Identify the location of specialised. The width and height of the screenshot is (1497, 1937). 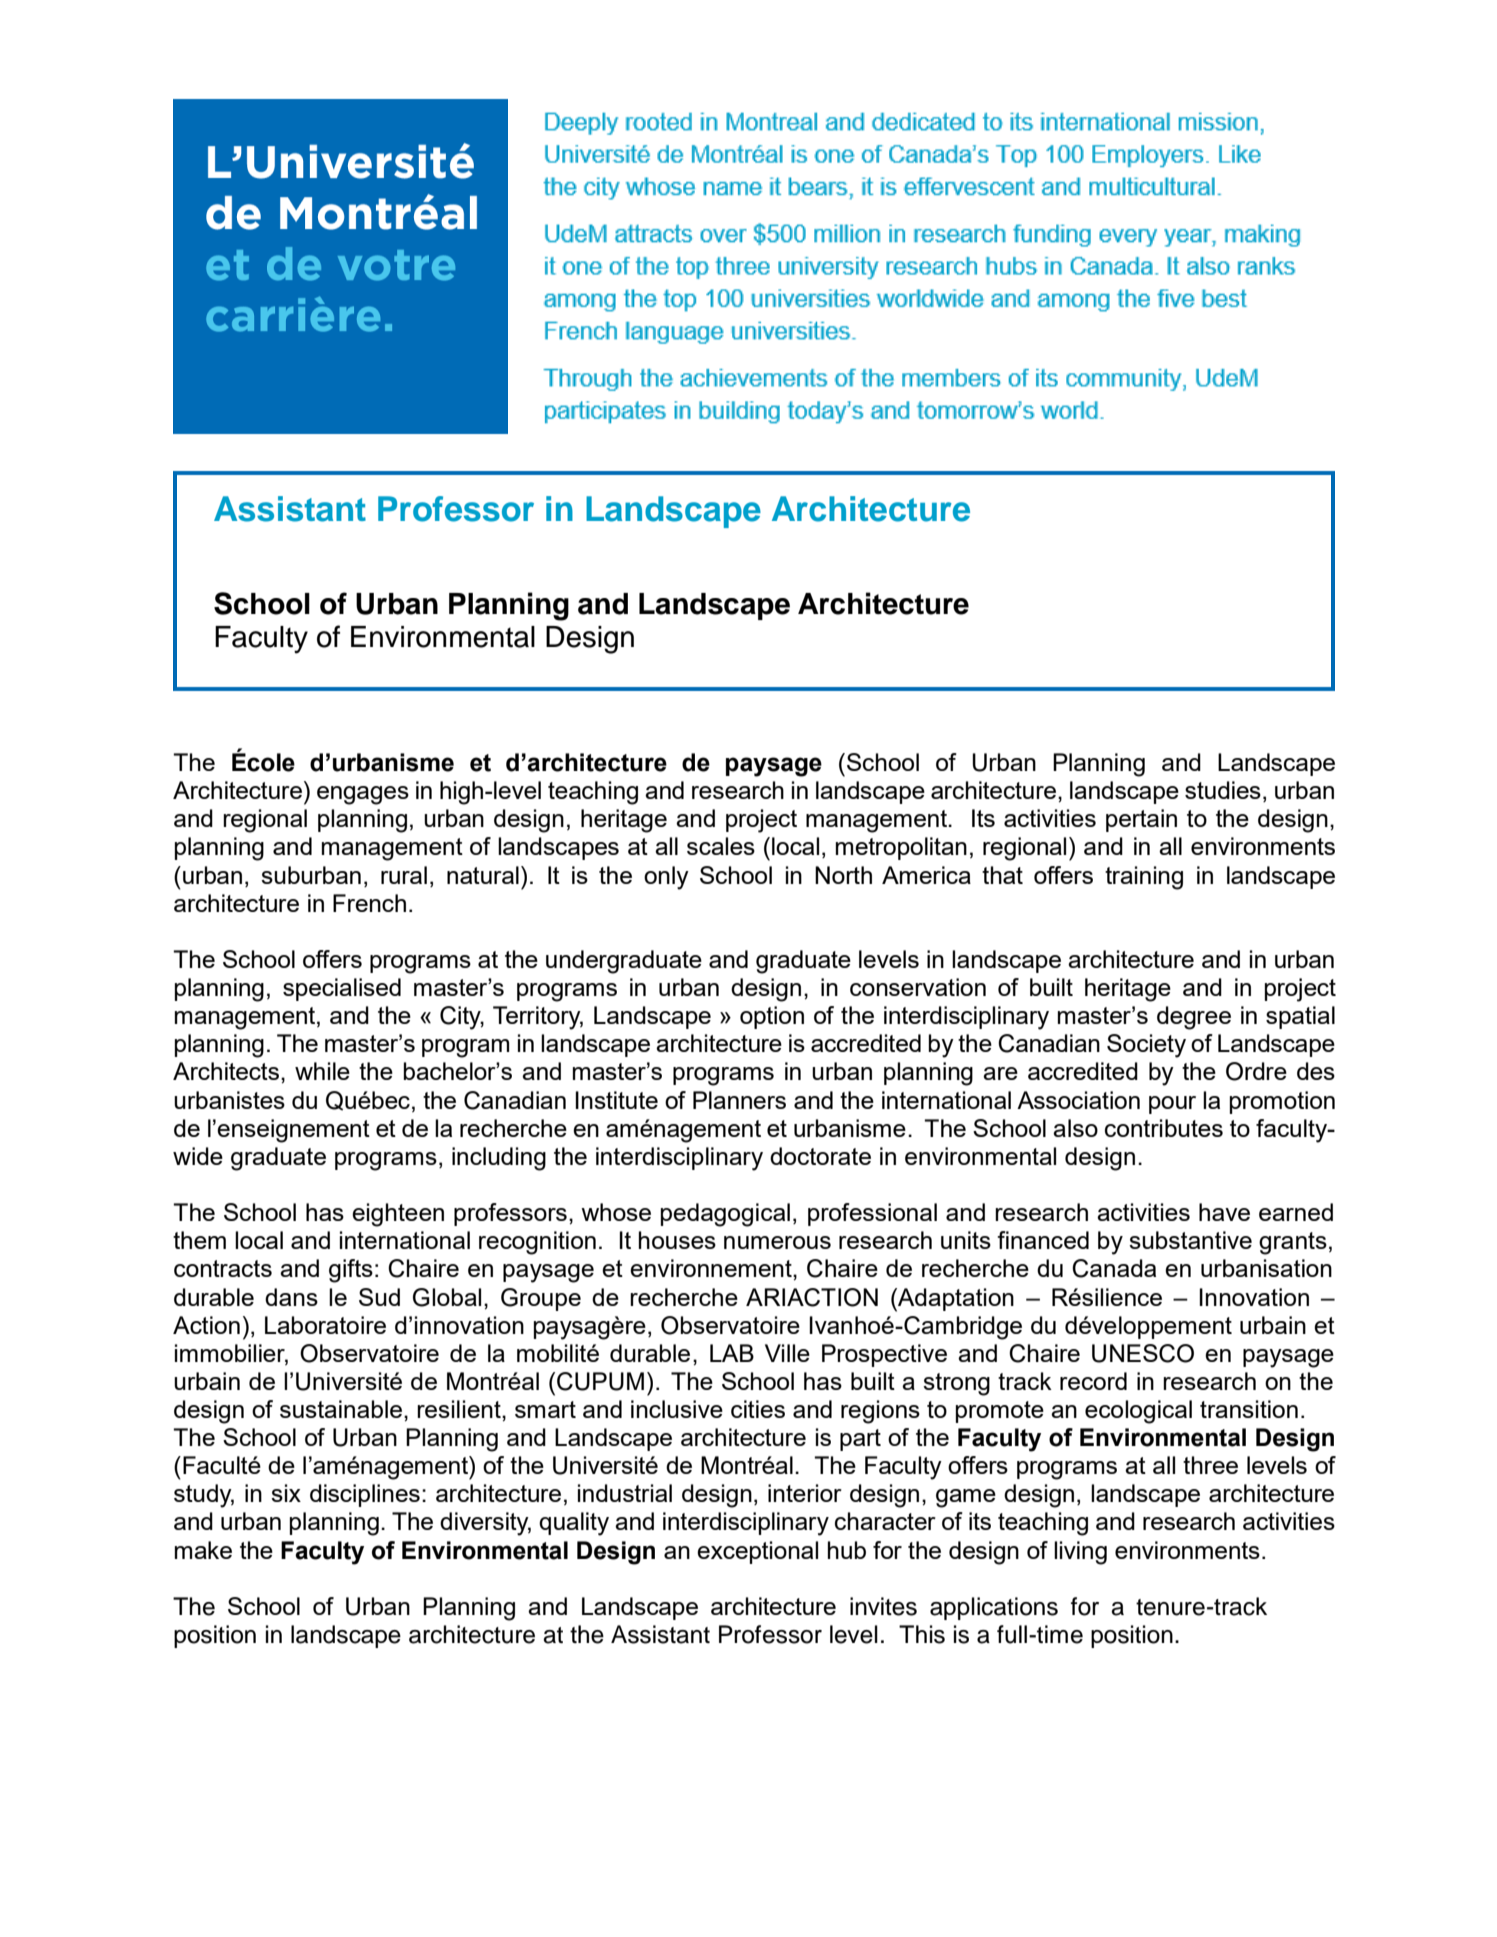
(342, 989).
